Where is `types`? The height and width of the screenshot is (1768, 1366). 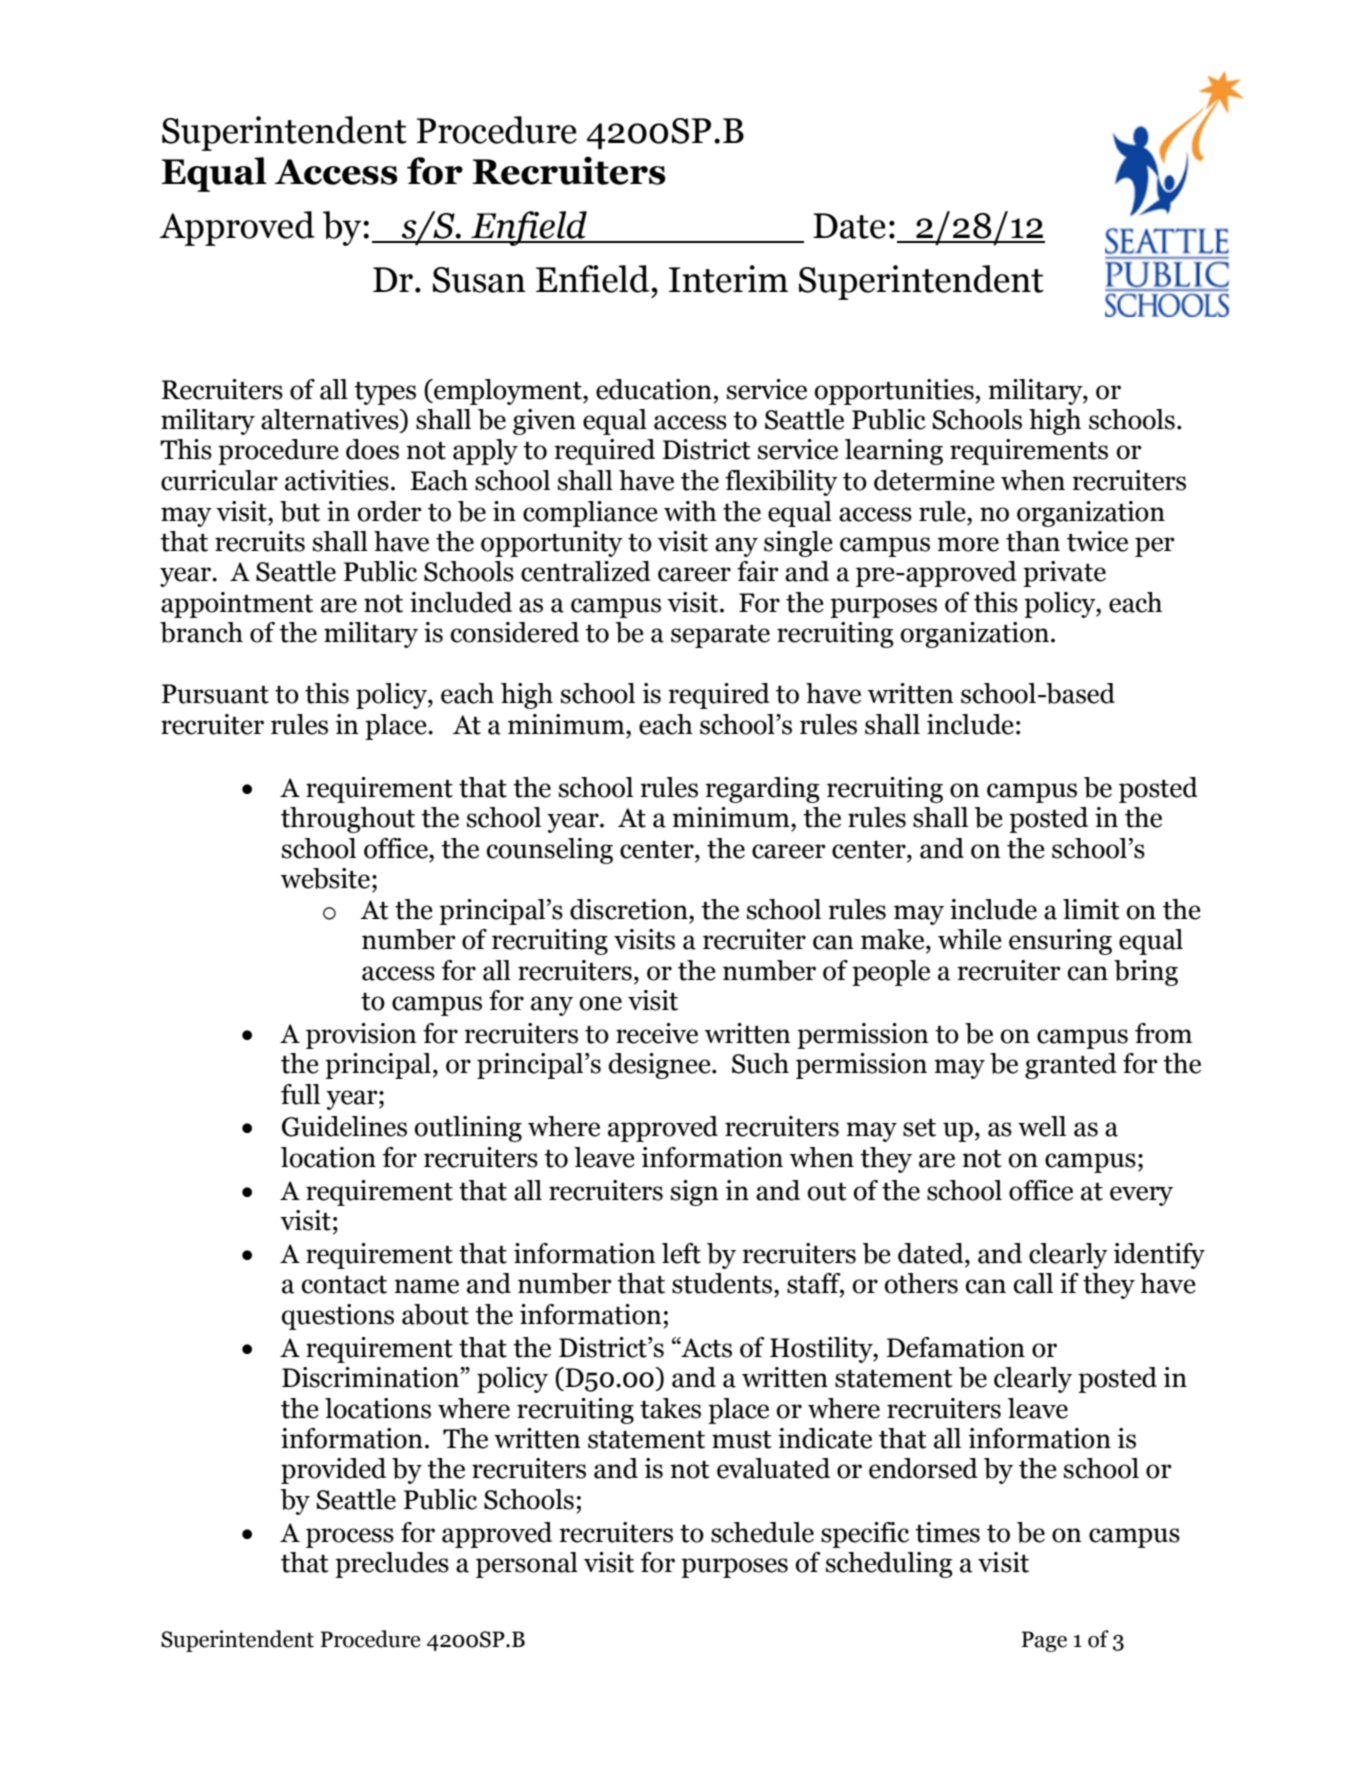
types is located at coordinates (385, 393).
